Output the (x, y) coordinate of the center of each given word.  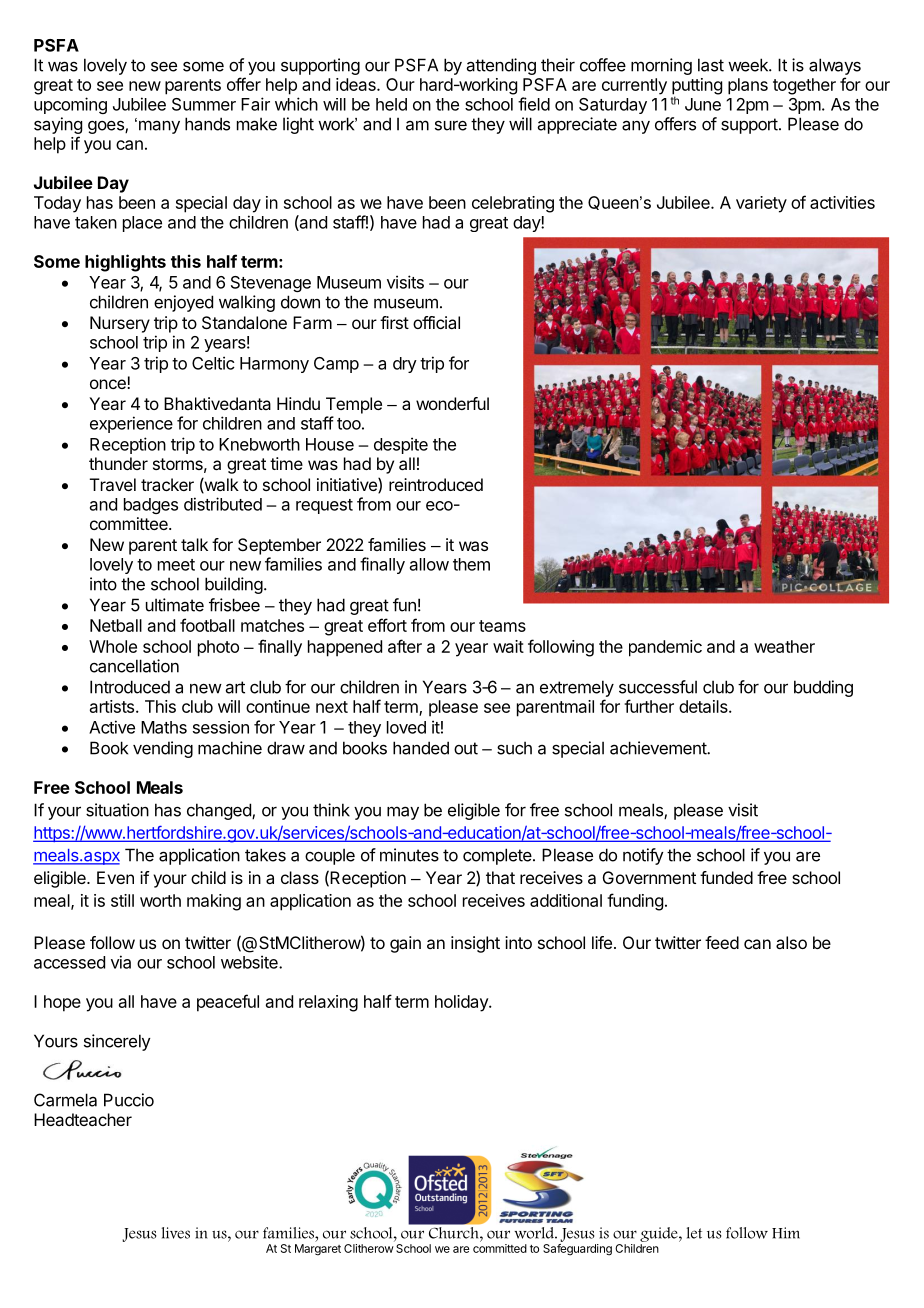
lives (176, 1233)
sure (451, 125)
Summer (204, 104)
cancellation (134, 666)
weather (784, 646)
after (405, 646)
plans (748, 86)
